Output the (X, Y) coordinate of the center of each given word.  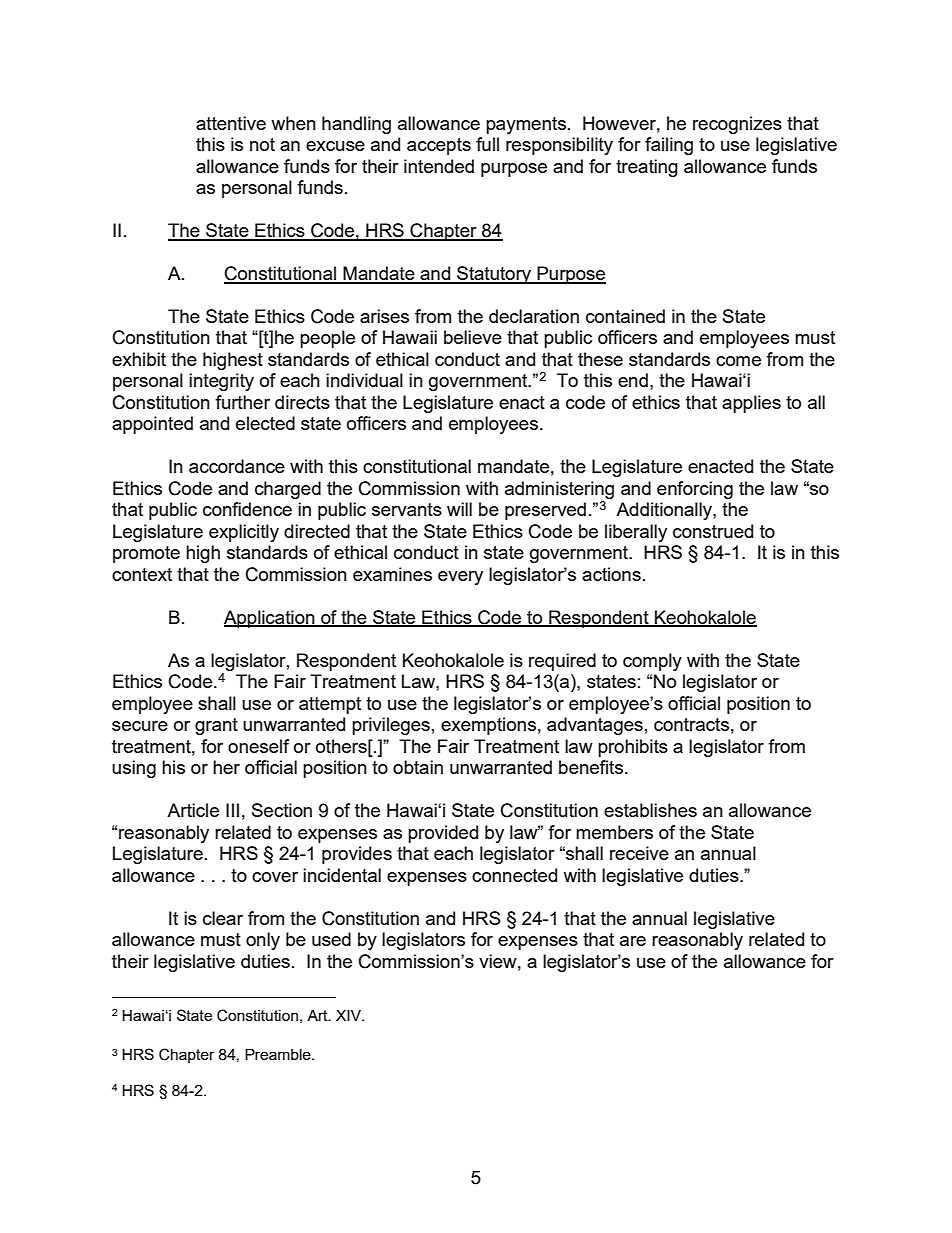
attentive (231, 123)
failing (669, 146)
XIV (350, 1015)
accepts (439, 146)
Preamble (279, 1054)
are (633, 941)
